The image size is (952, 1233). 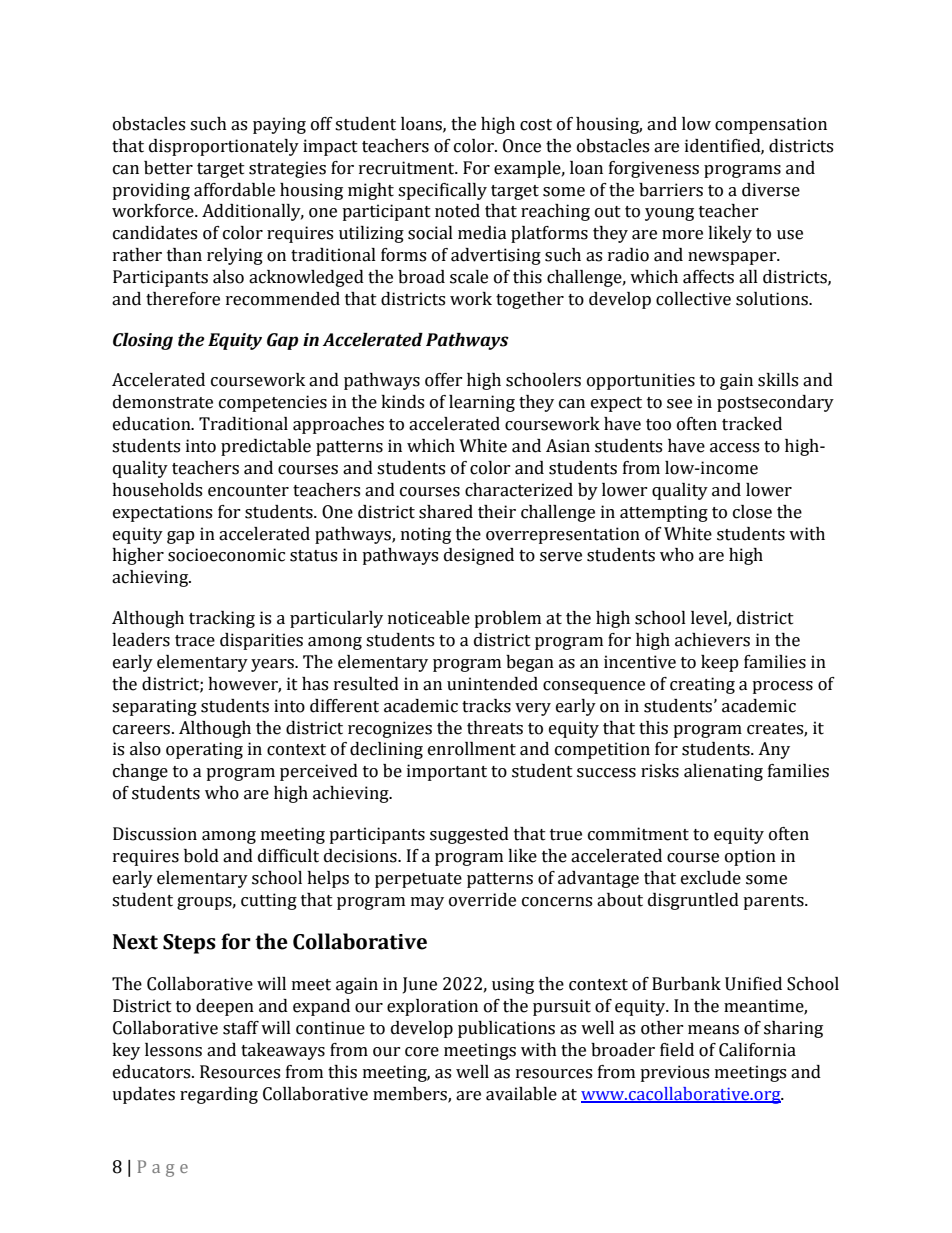 What do you see at coordinates (224, 147) in the screenshot?
I see `disproportionately` at bounding box center [224, 147].
